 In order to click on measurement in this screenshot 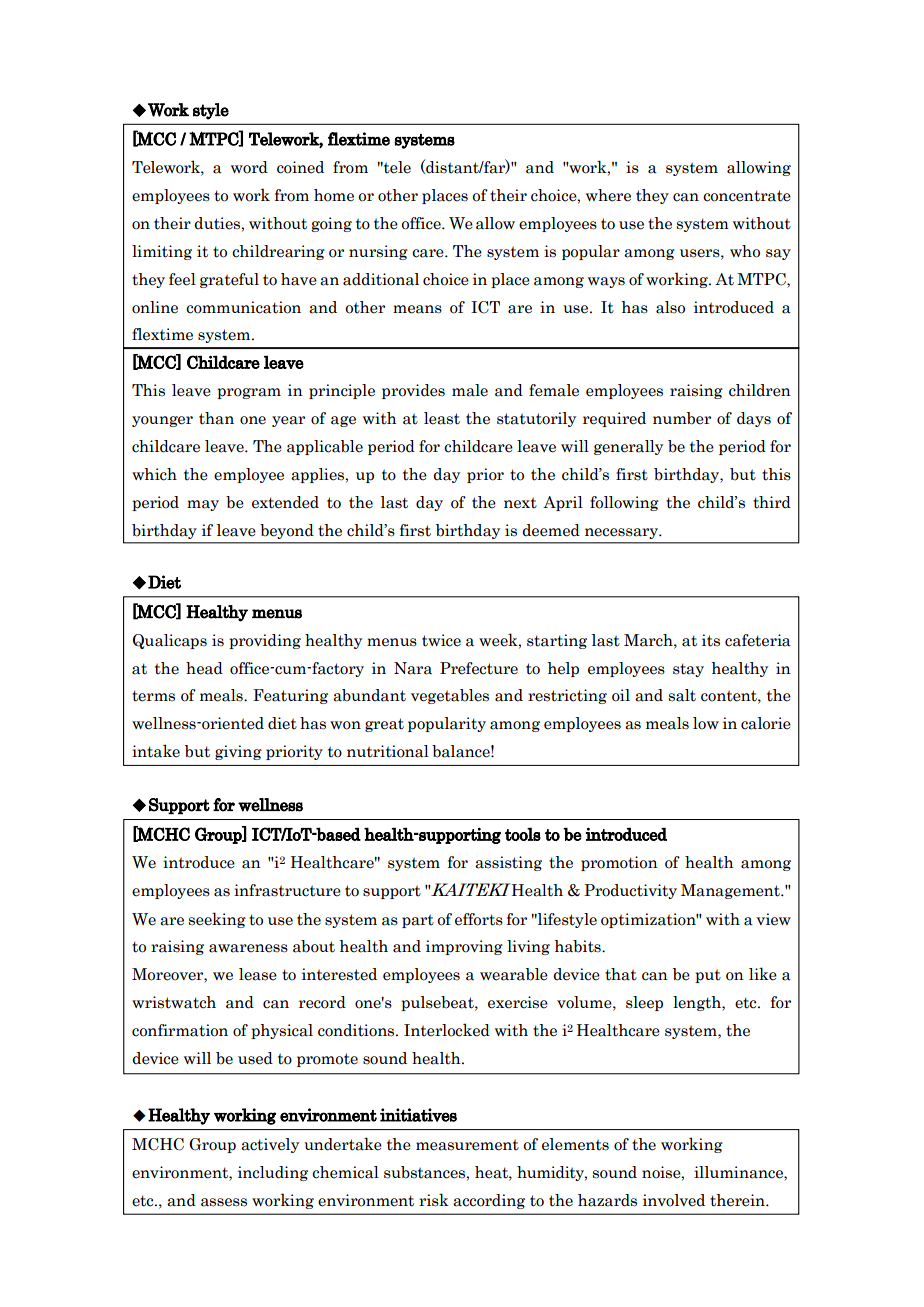, I will do `click(467, 1145)`.
